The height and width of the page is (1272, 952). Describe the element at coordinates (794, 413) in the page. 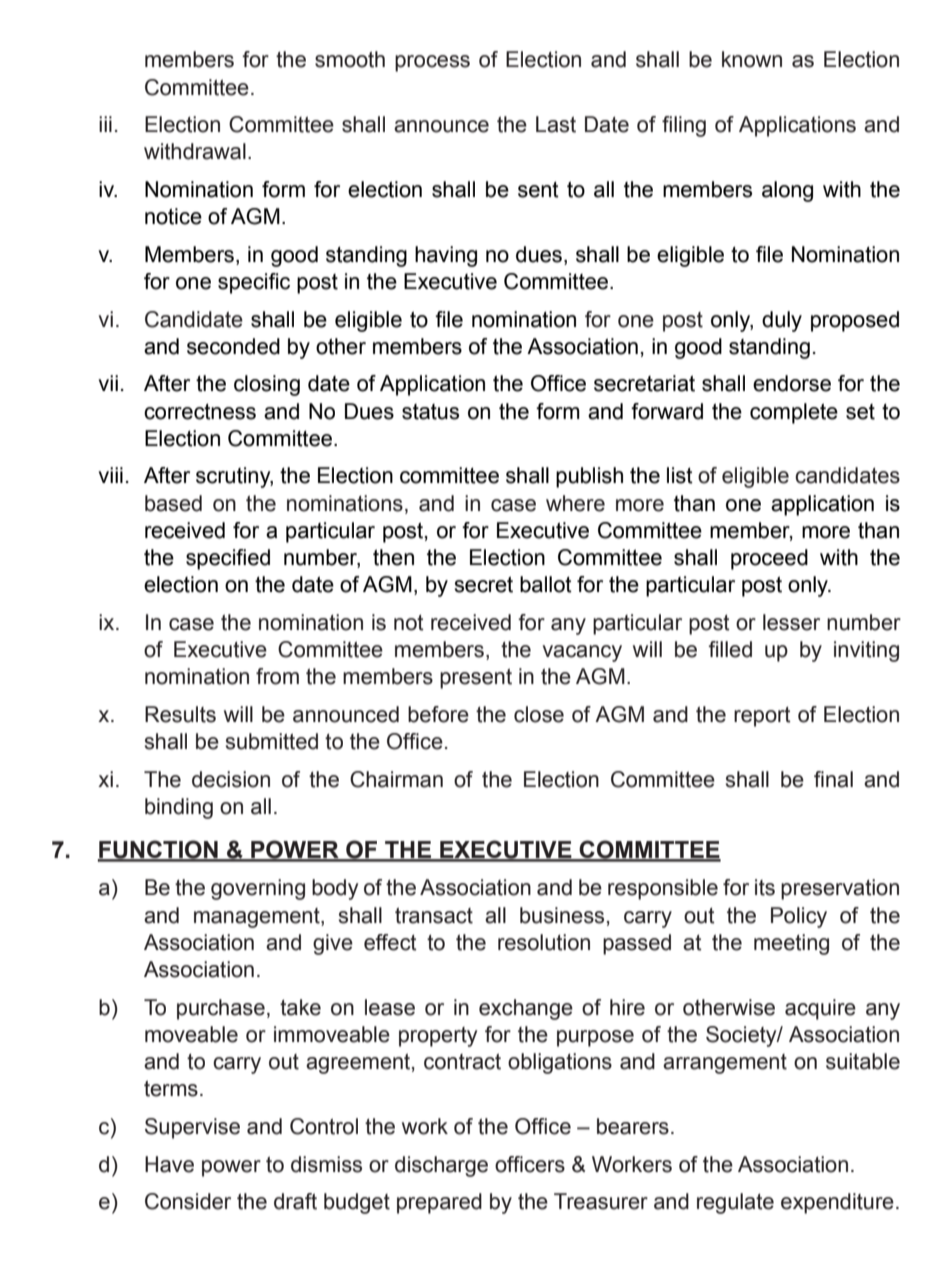

I see `complete` at that location.
